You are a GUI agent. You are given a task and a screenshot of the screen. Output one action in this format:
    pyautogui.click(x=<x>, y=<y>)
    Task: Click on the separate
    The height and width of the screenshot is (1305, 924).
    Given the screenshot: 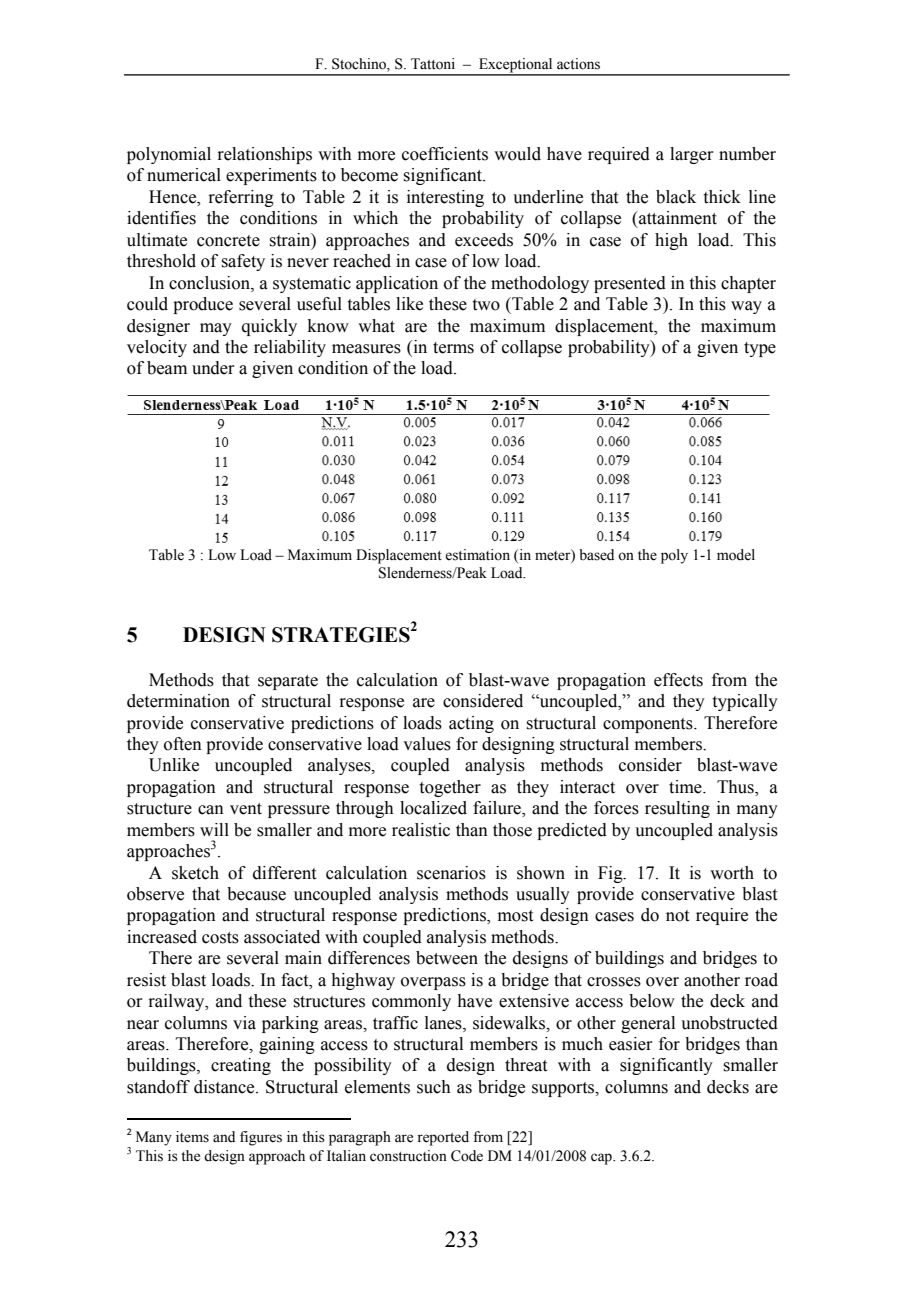 What is the action you would take?
    pyautogui.click(x=288, y=682)
